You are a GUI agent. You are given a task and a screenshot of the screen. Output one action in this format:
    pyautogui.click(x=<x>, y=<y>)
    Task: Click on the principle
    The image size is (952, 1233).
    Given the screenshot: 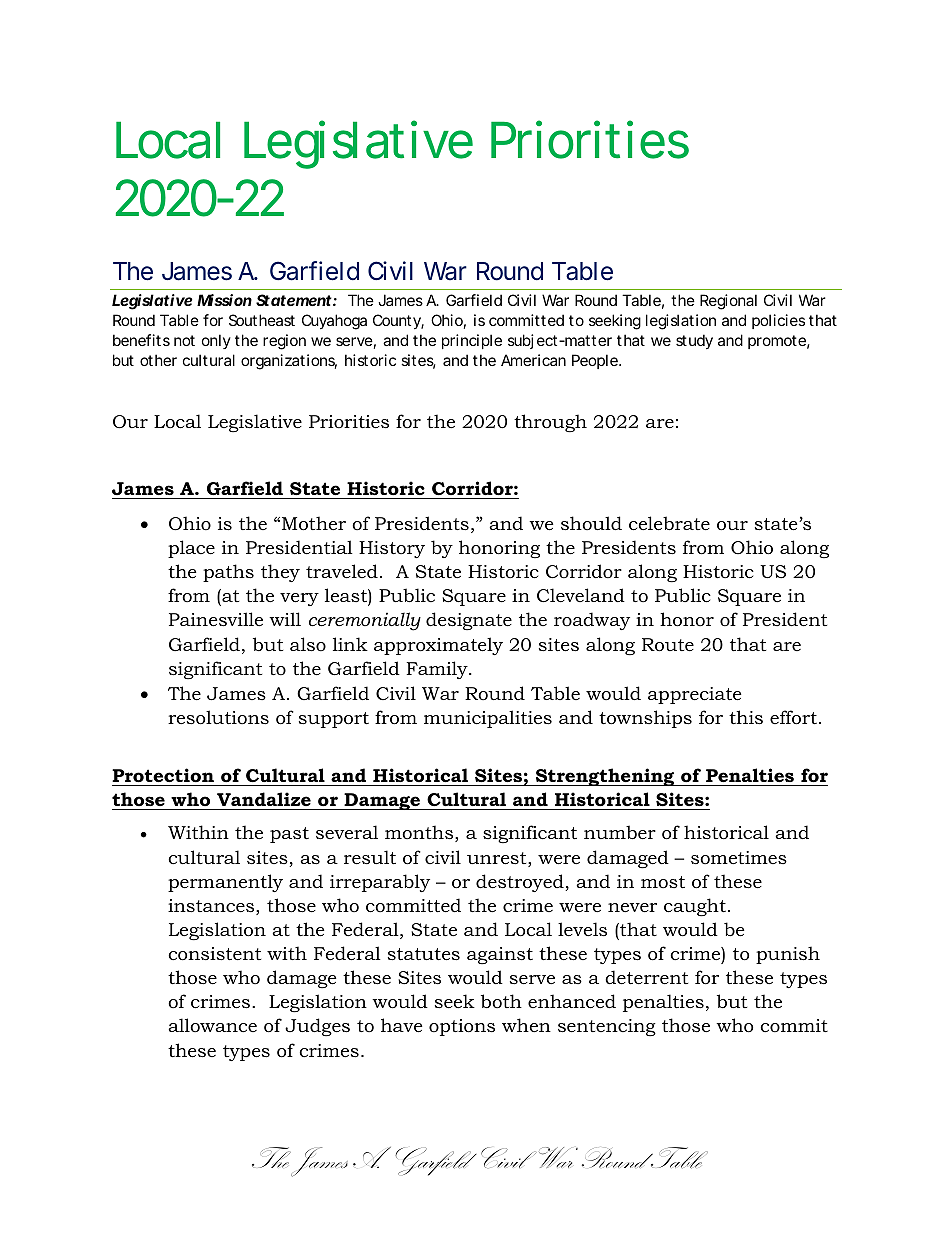 What is the action you would take?
    pyautogui.click(x=472, y=341)
